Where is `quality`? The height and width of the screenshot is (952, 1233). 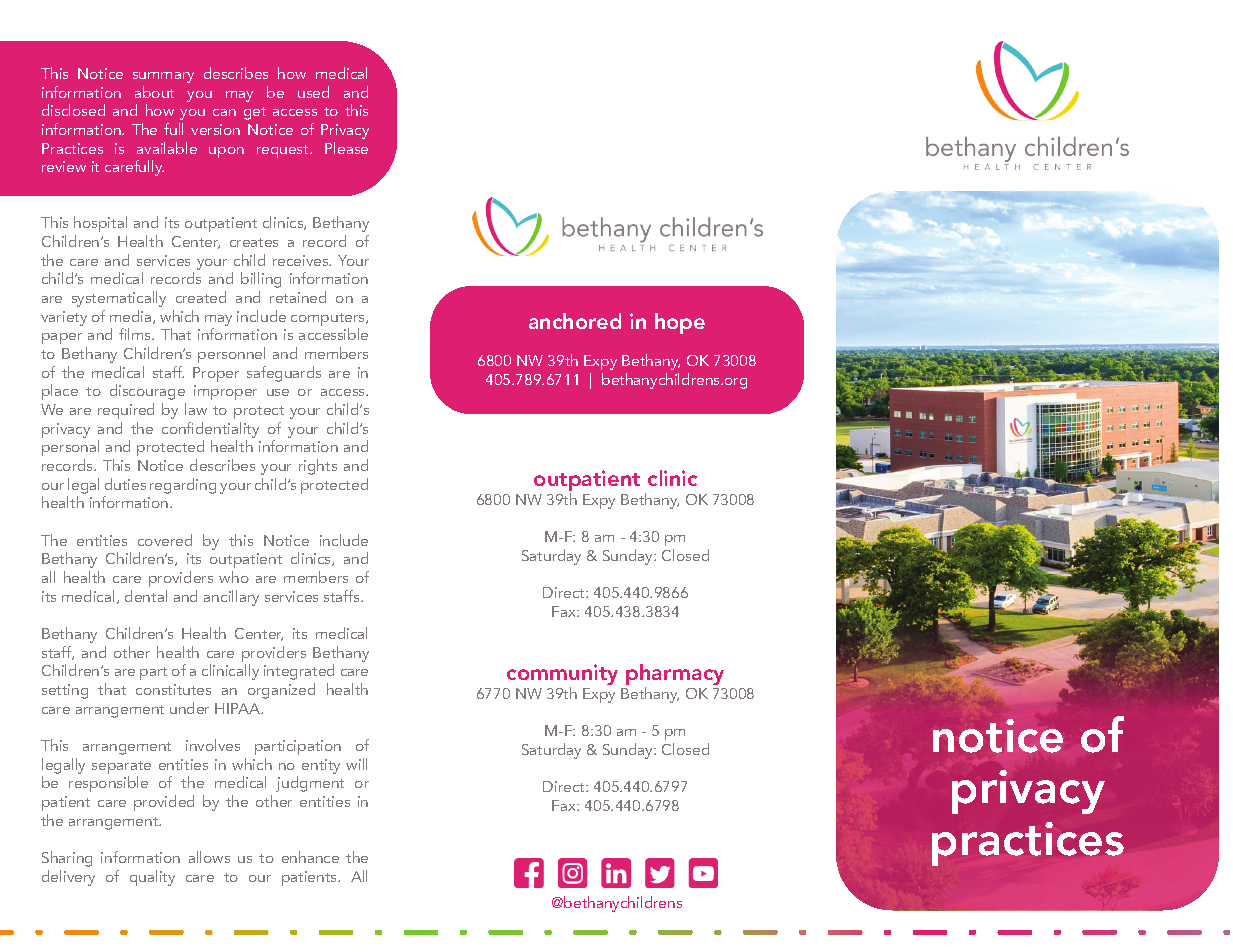
quality is located at coordinates (152, 878).
